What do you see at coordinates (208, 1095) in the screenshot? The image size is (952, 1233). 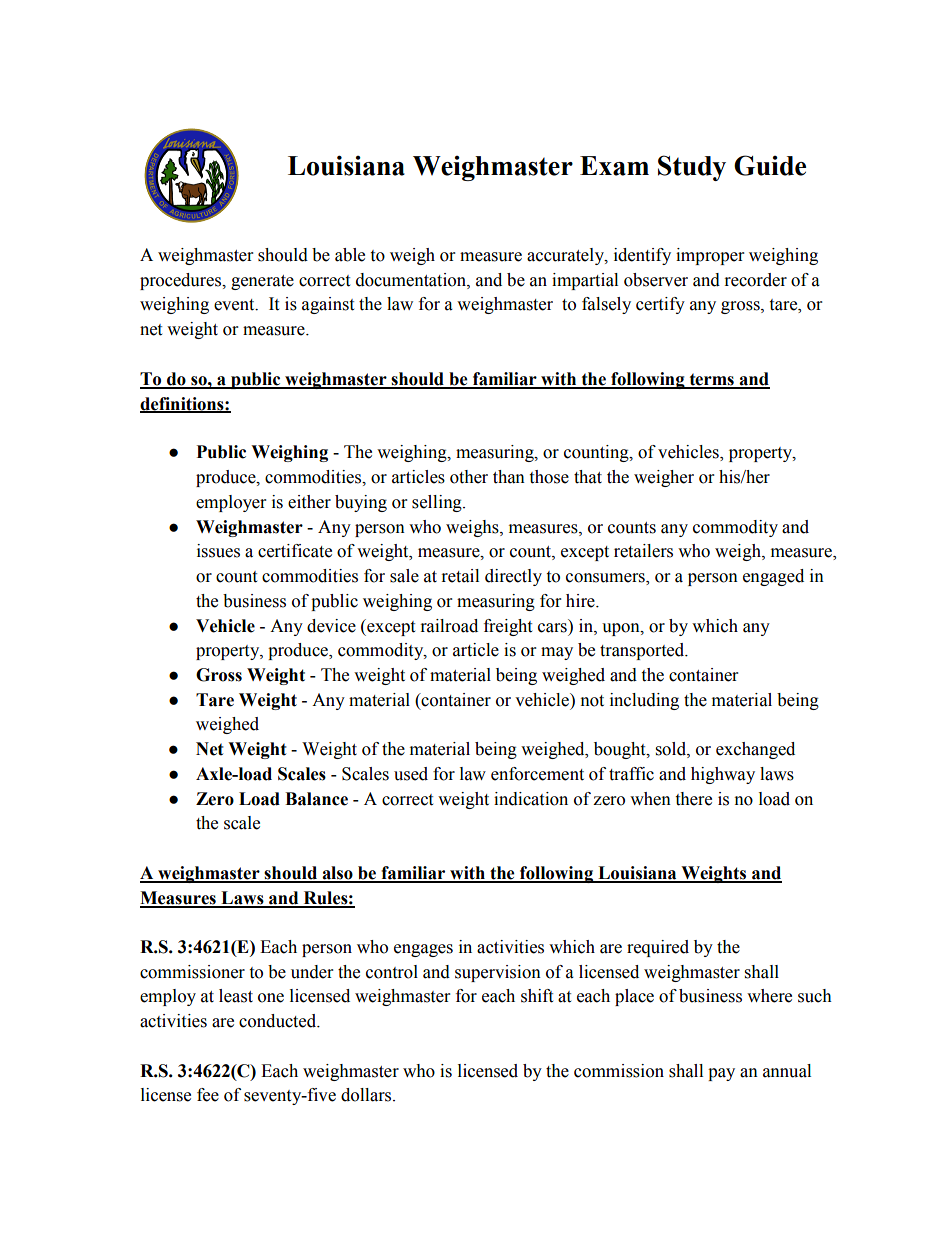 I see `fee` at bounding box center [208, 1095].
